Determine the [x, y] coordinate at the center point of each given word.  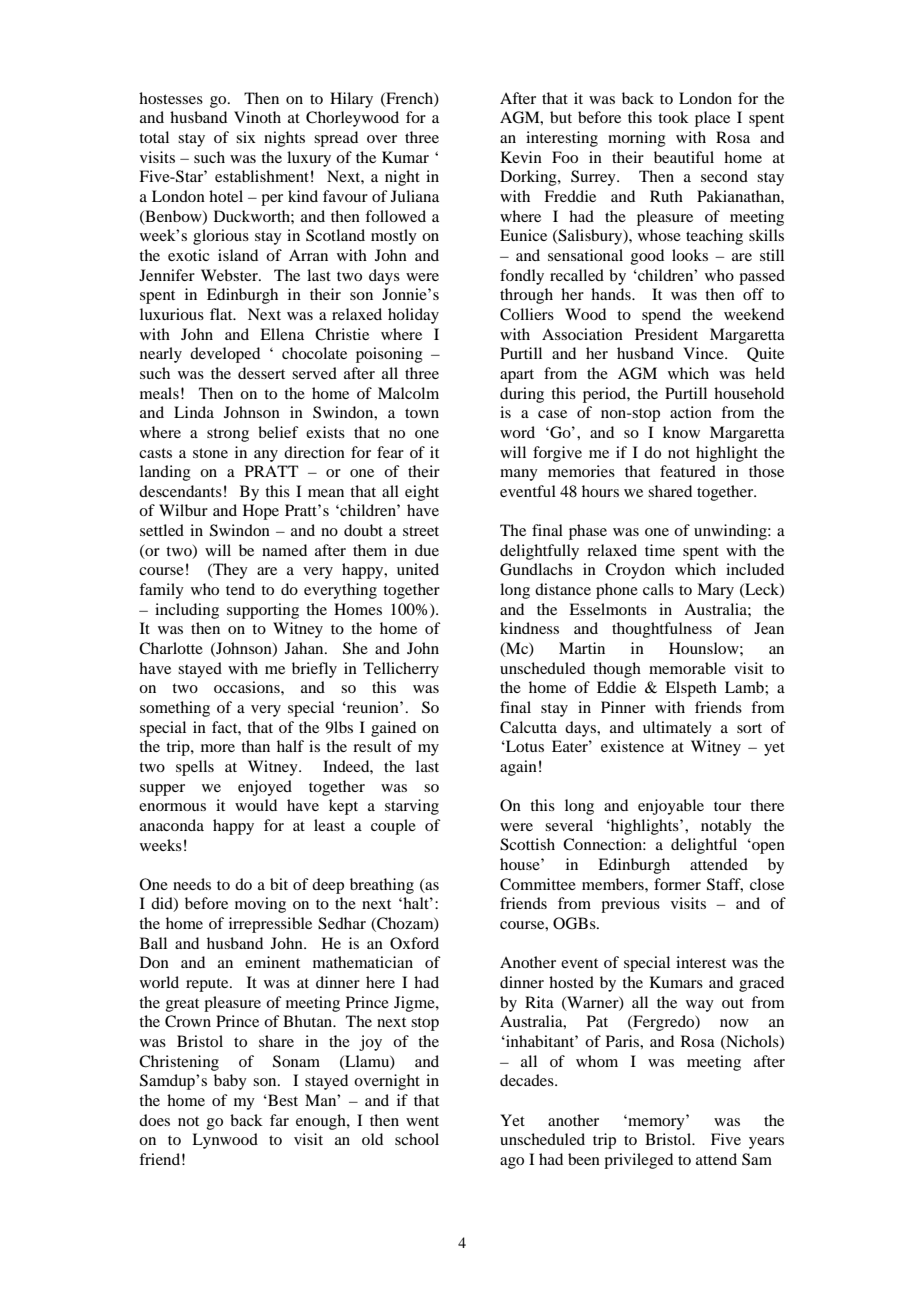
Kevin [521, 157]
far [279, 1120]
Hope [261, 512]
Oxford [414, 943]
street [421, 531]
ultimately [677, 729]
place [712, 119]
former [677, 884]
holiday [413, 316]
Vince [704, 353]
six [246, 137]
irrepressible [270, 925]
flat [222, 314]
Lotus [524, 746]
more [218, 748]
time [660, 550]
